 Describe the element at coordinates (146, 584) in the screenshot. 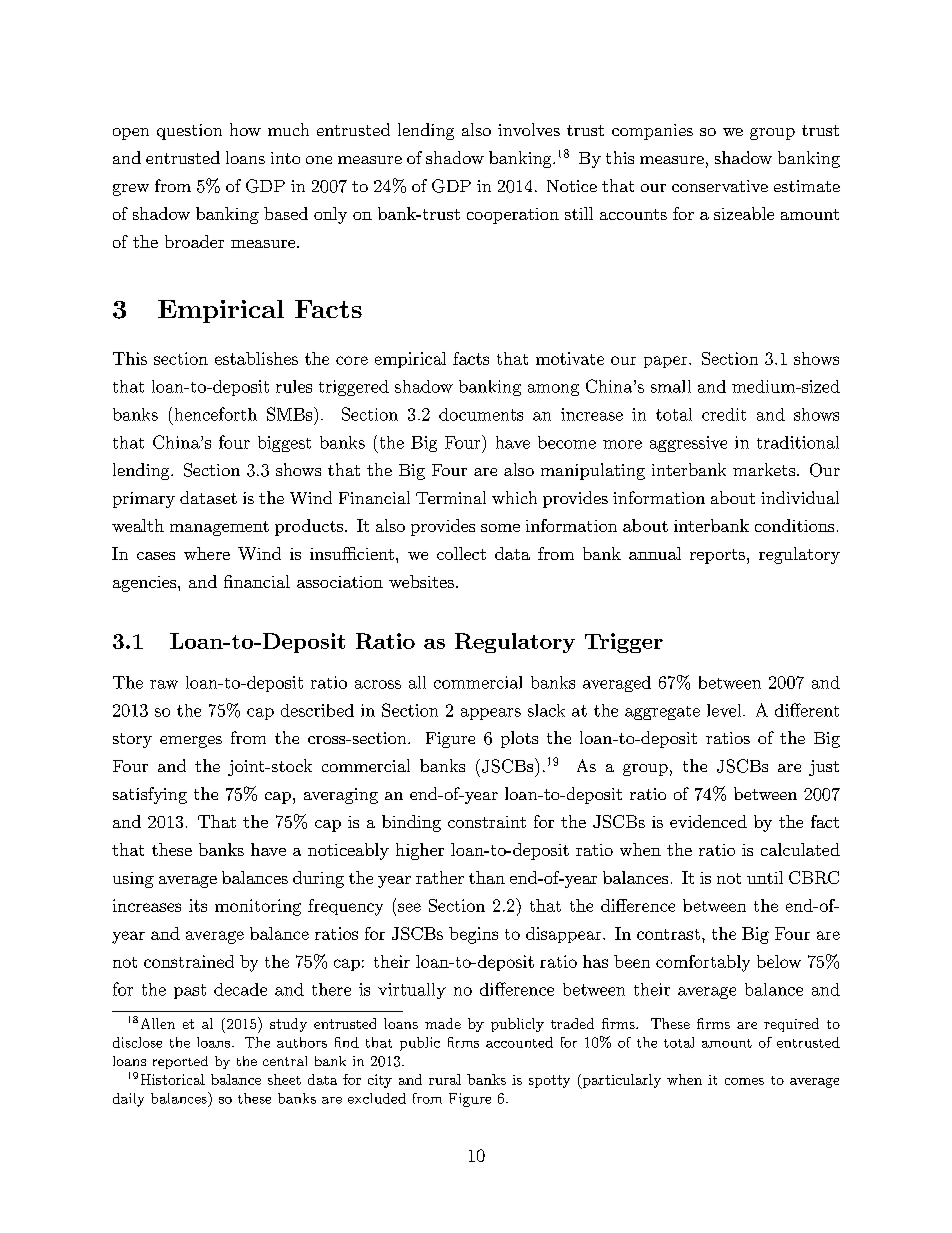

I see `agencies` at that location.
